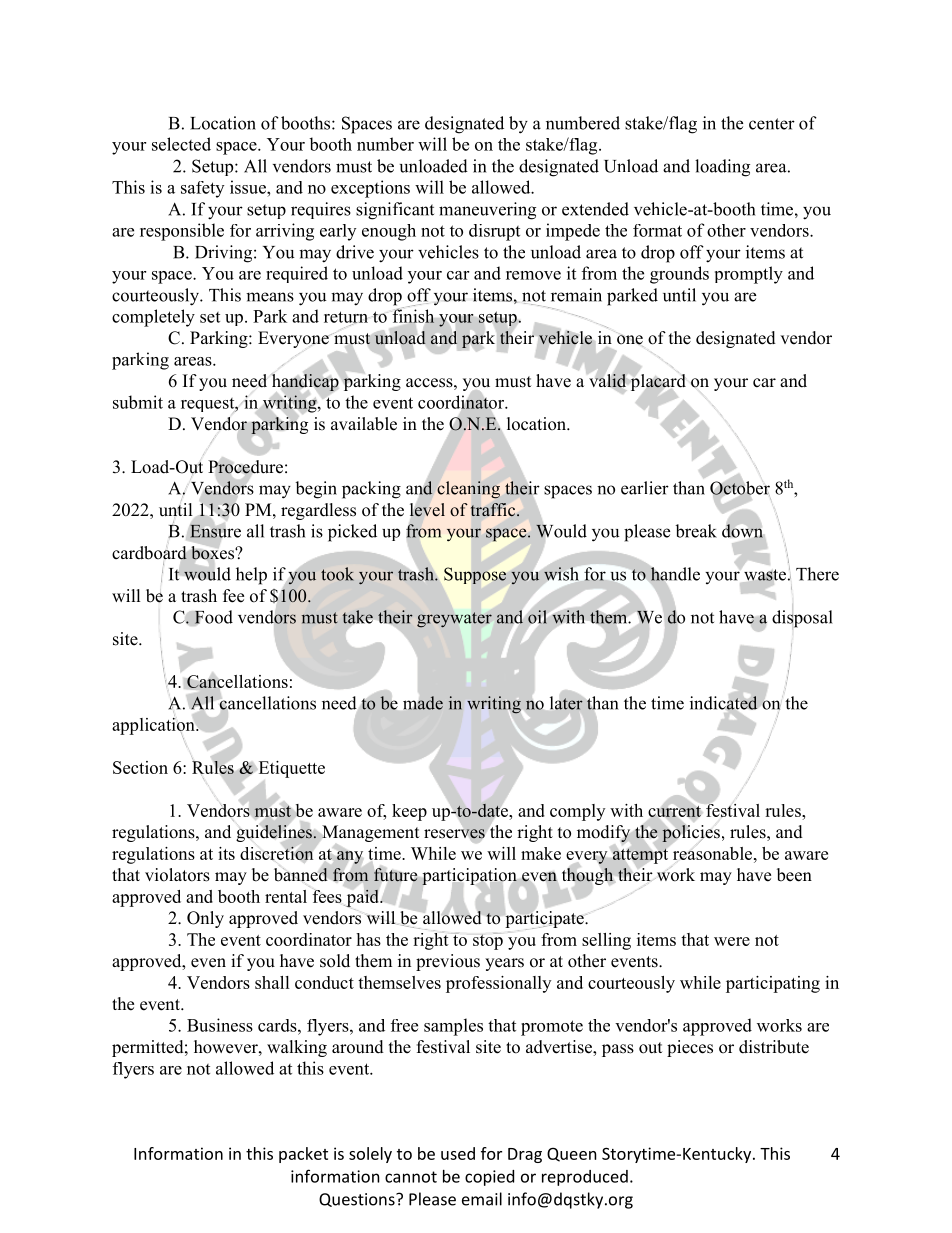  I want to click on reasonable, so click(714, 853).
